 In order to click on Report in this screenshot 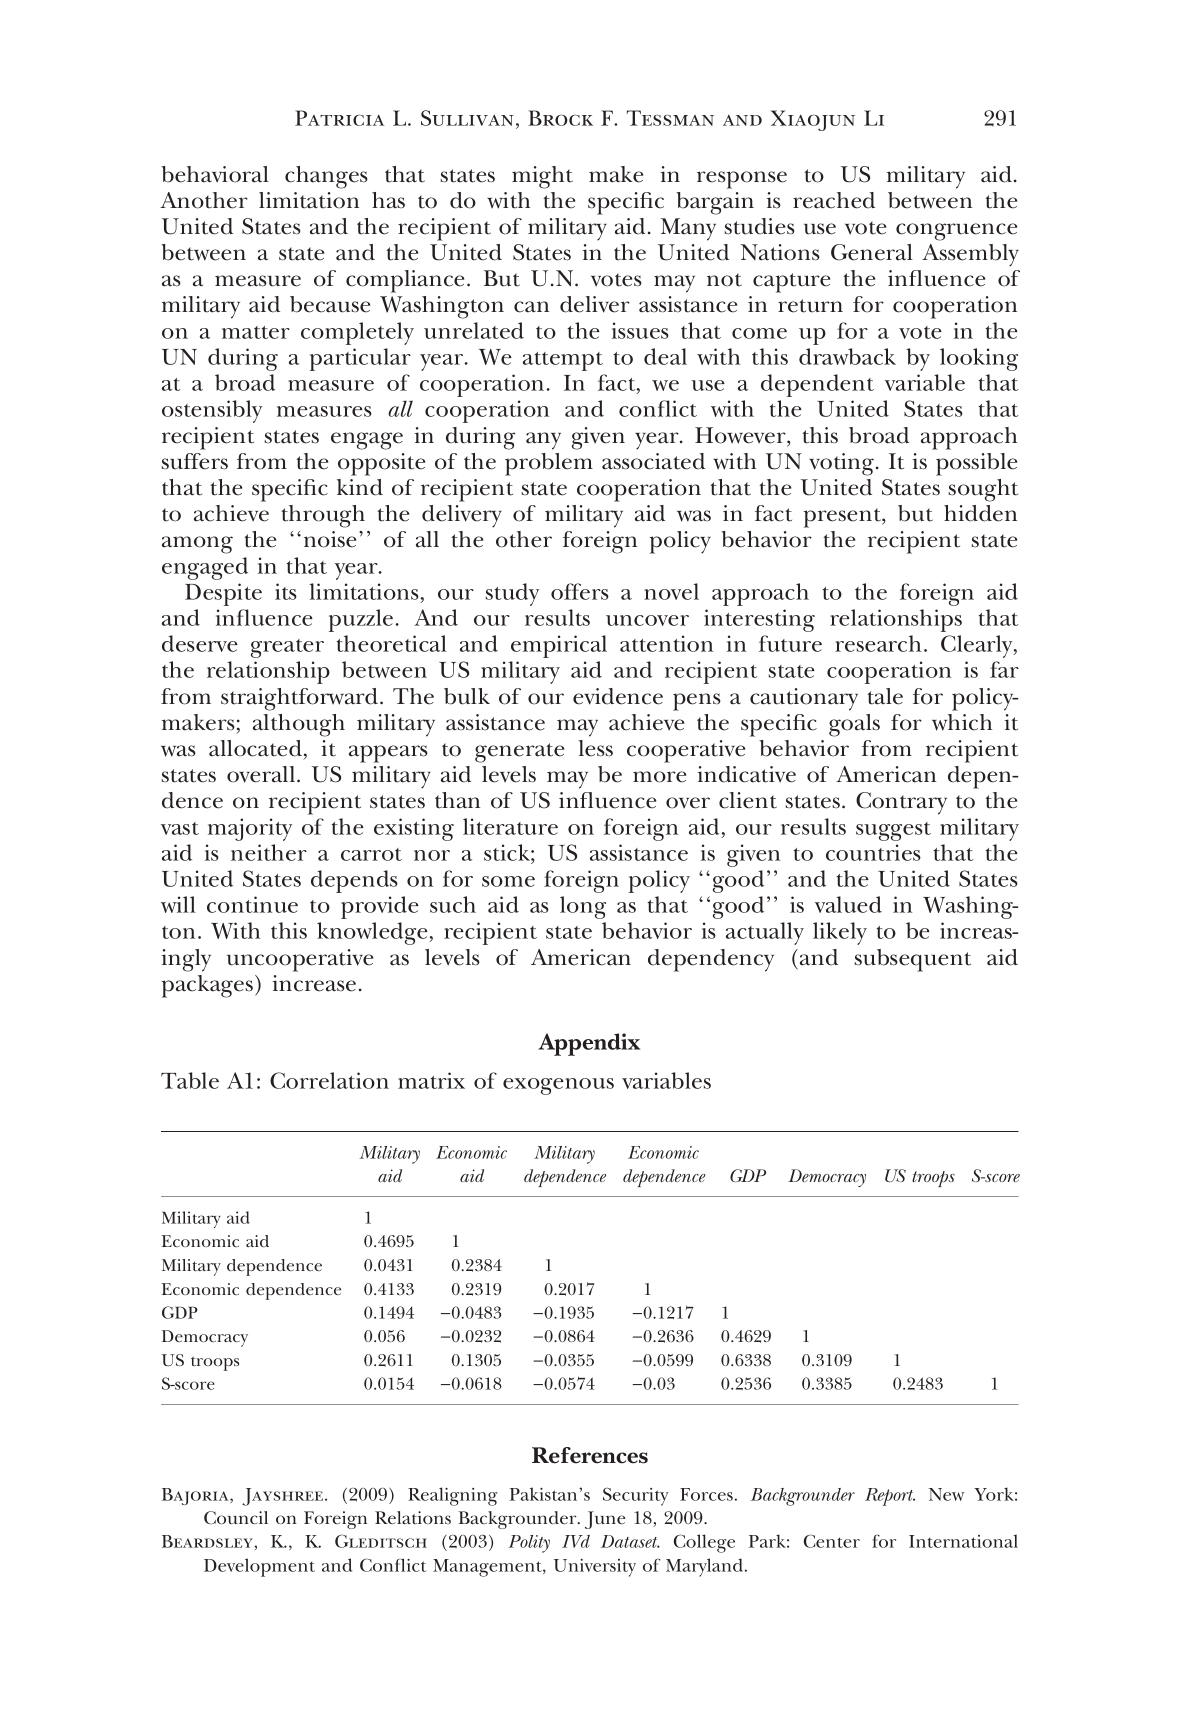, I will do `click(890, 1497)`.
